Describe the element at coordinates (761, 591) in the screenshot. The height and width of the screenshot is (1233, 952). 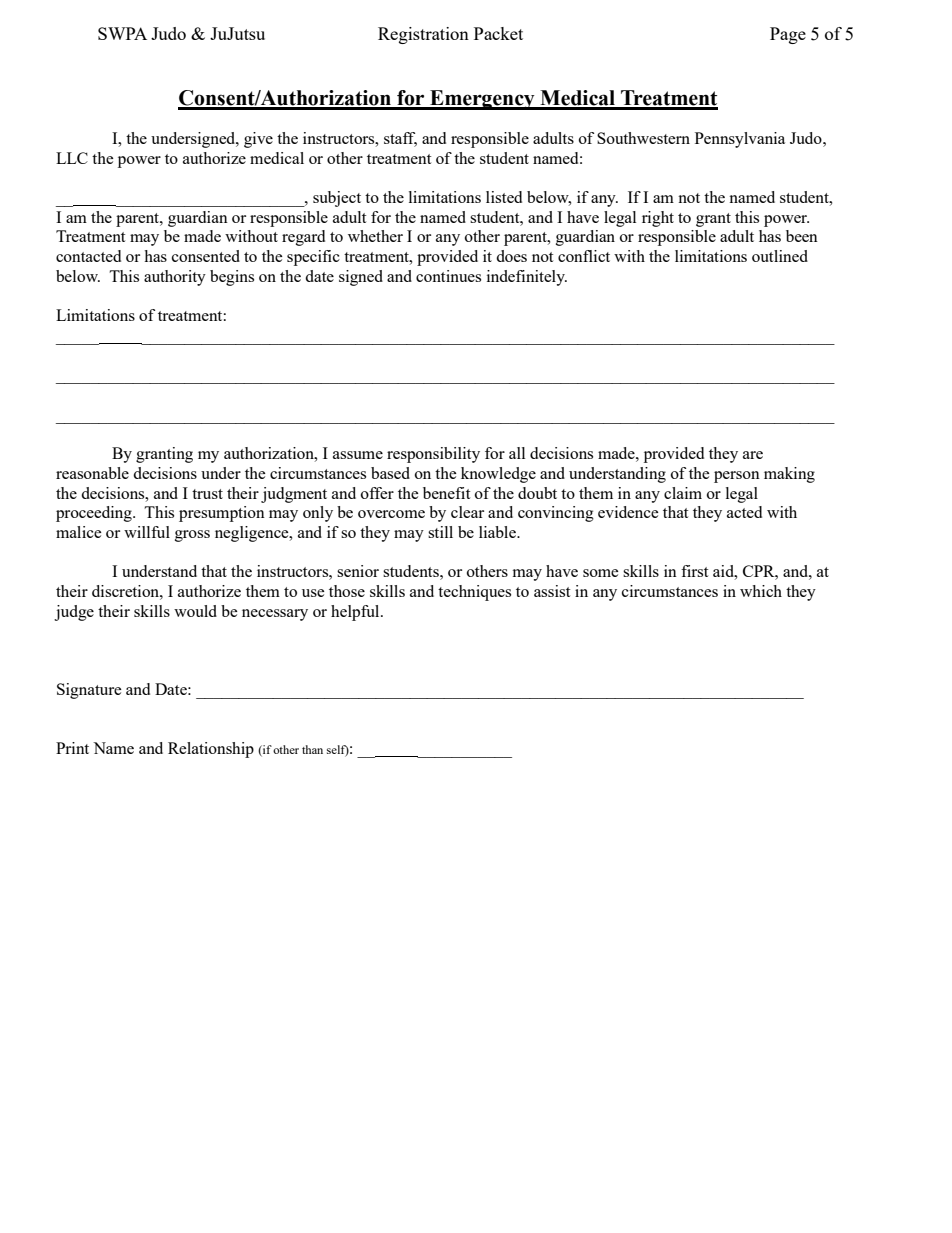
I see `which` at that location.
